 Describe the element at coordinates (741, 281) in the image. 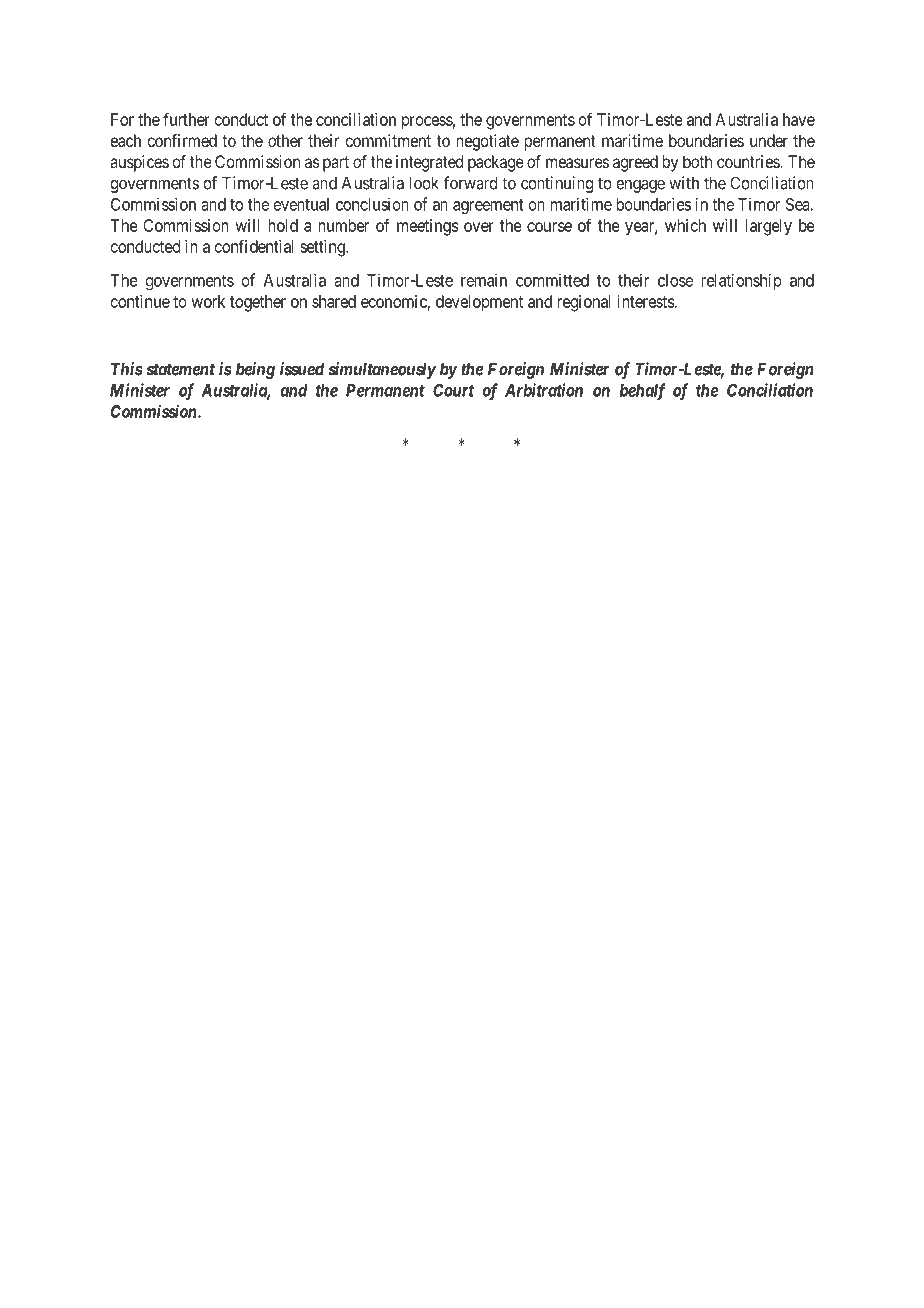

I see `relationship` at that location.
